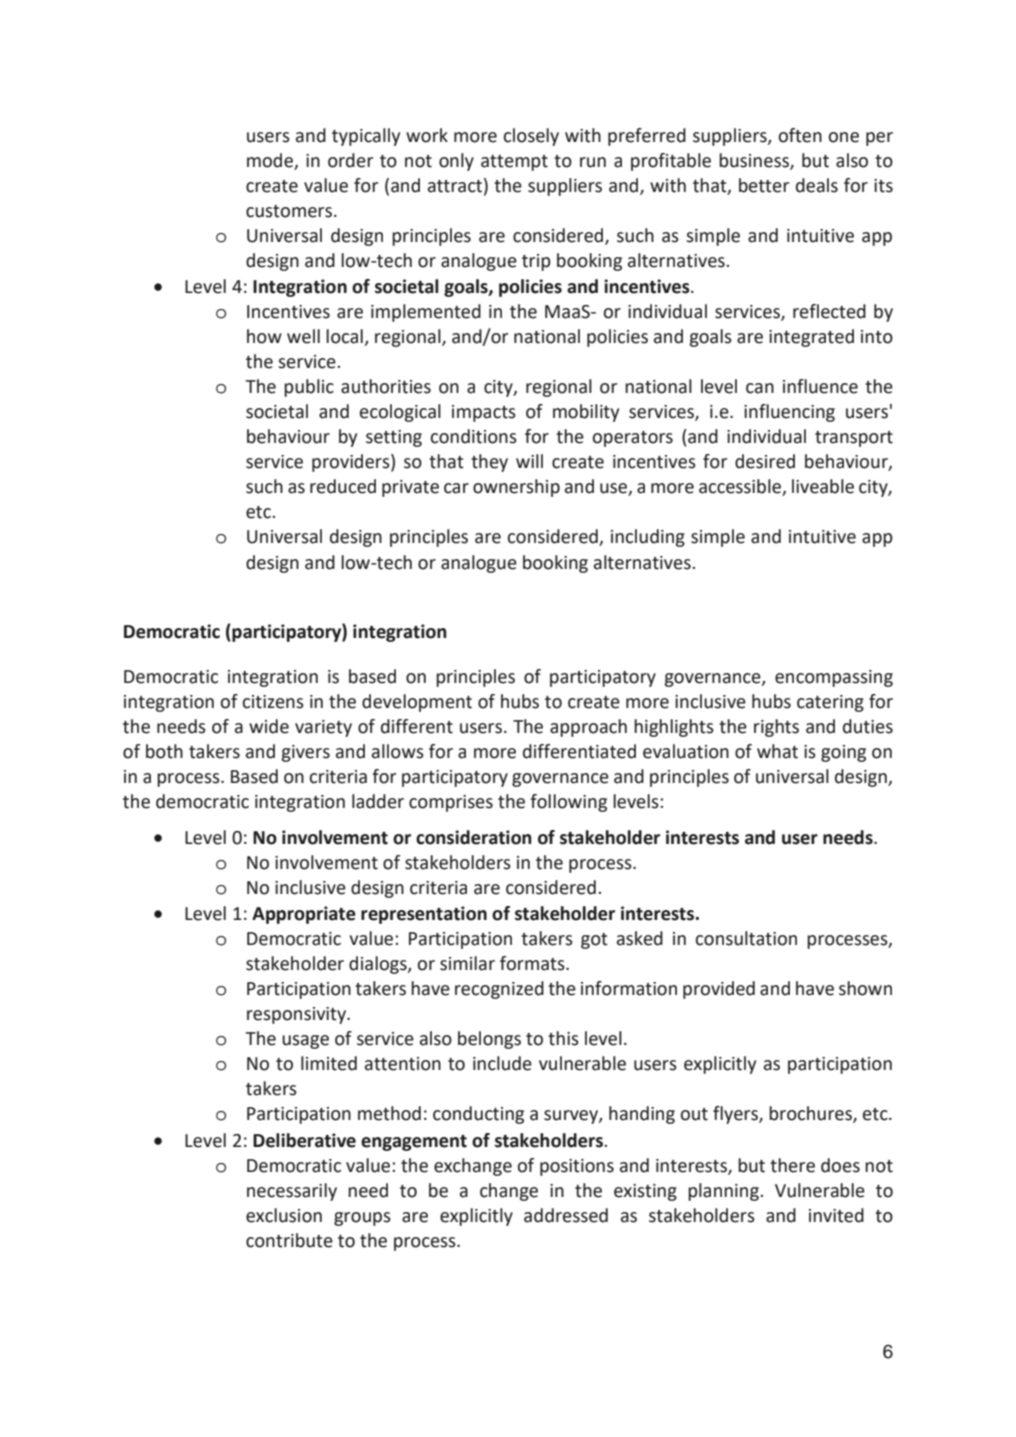 This screenshot has width=1016, height=1437. Describe the element at coordinates (284, 1215) in the screenshot. I see `exclusion` at that location.
